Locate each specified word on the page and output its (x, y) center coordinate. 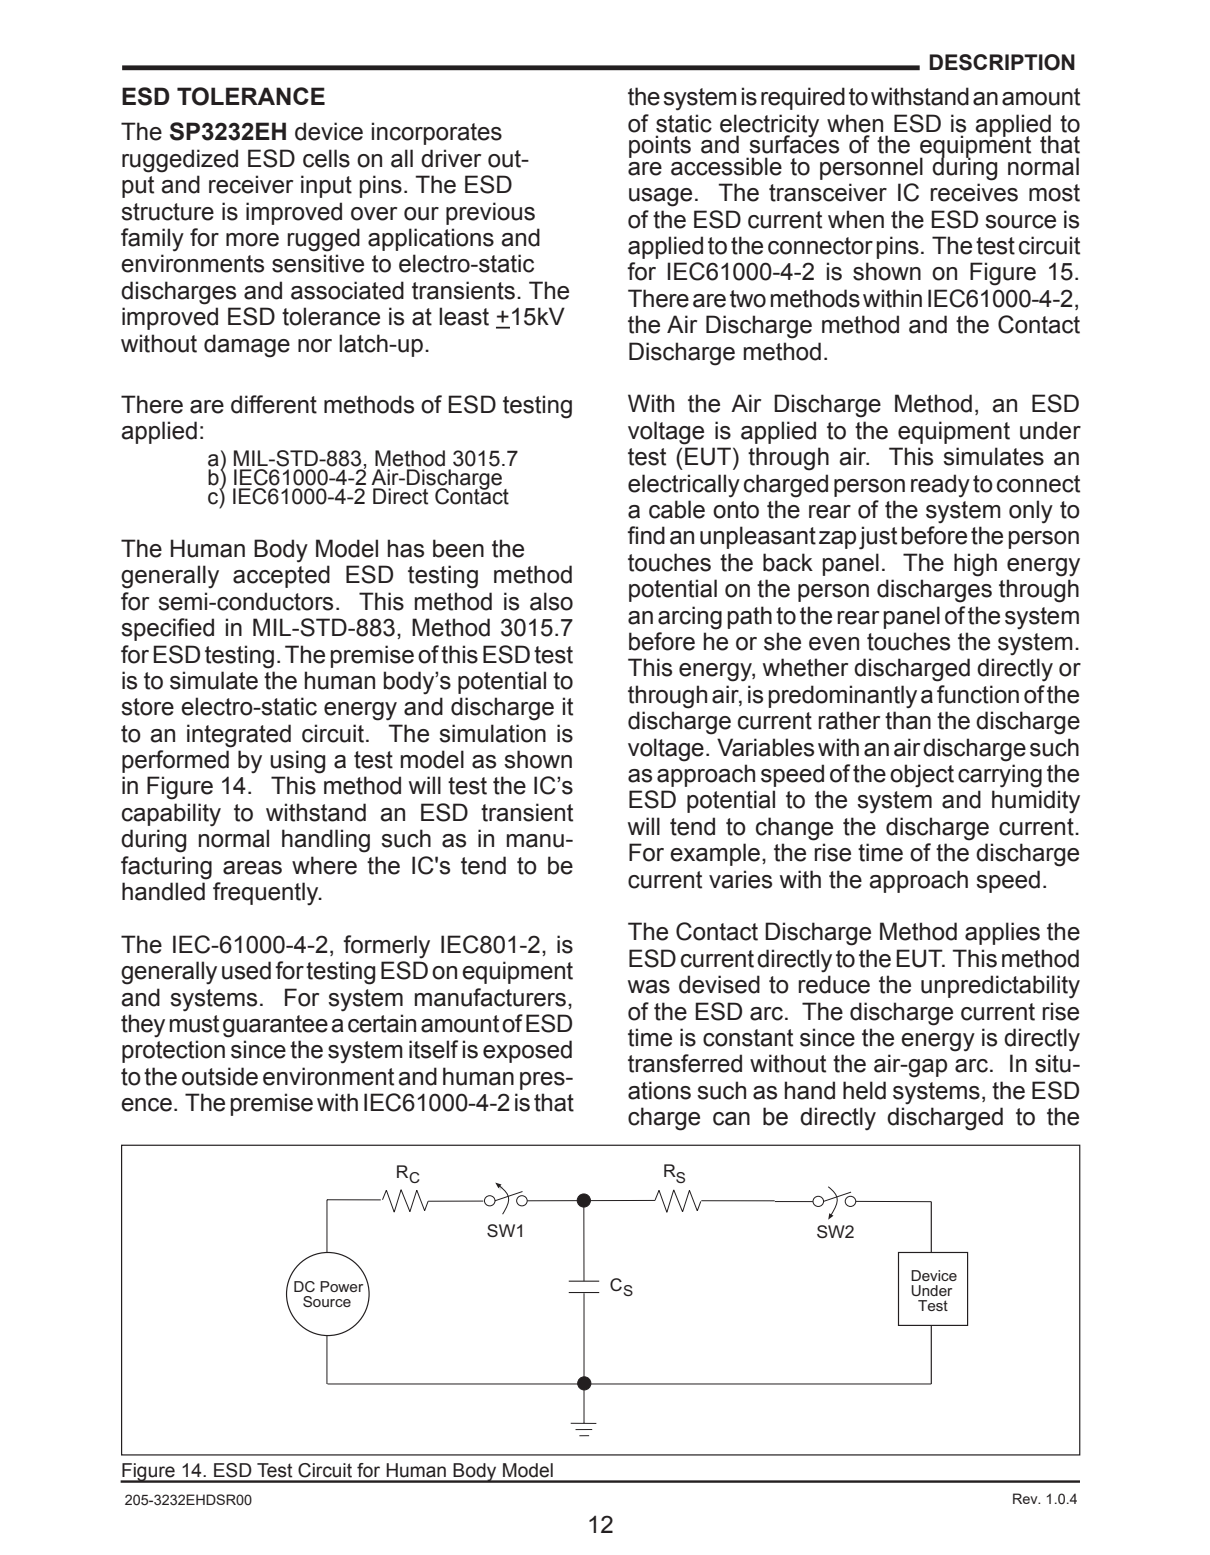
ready (940, 486)
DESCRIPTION (1002, 62)
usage (660, 197)
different (274, 404)
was (649, 987)
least (464, 316)
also (551, 601)
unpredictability (1000, 987)
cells (326, 158)
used (246, 970)
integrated (239, 736)
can (731, 1119)
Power (343, 1285)
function (978, 694)
